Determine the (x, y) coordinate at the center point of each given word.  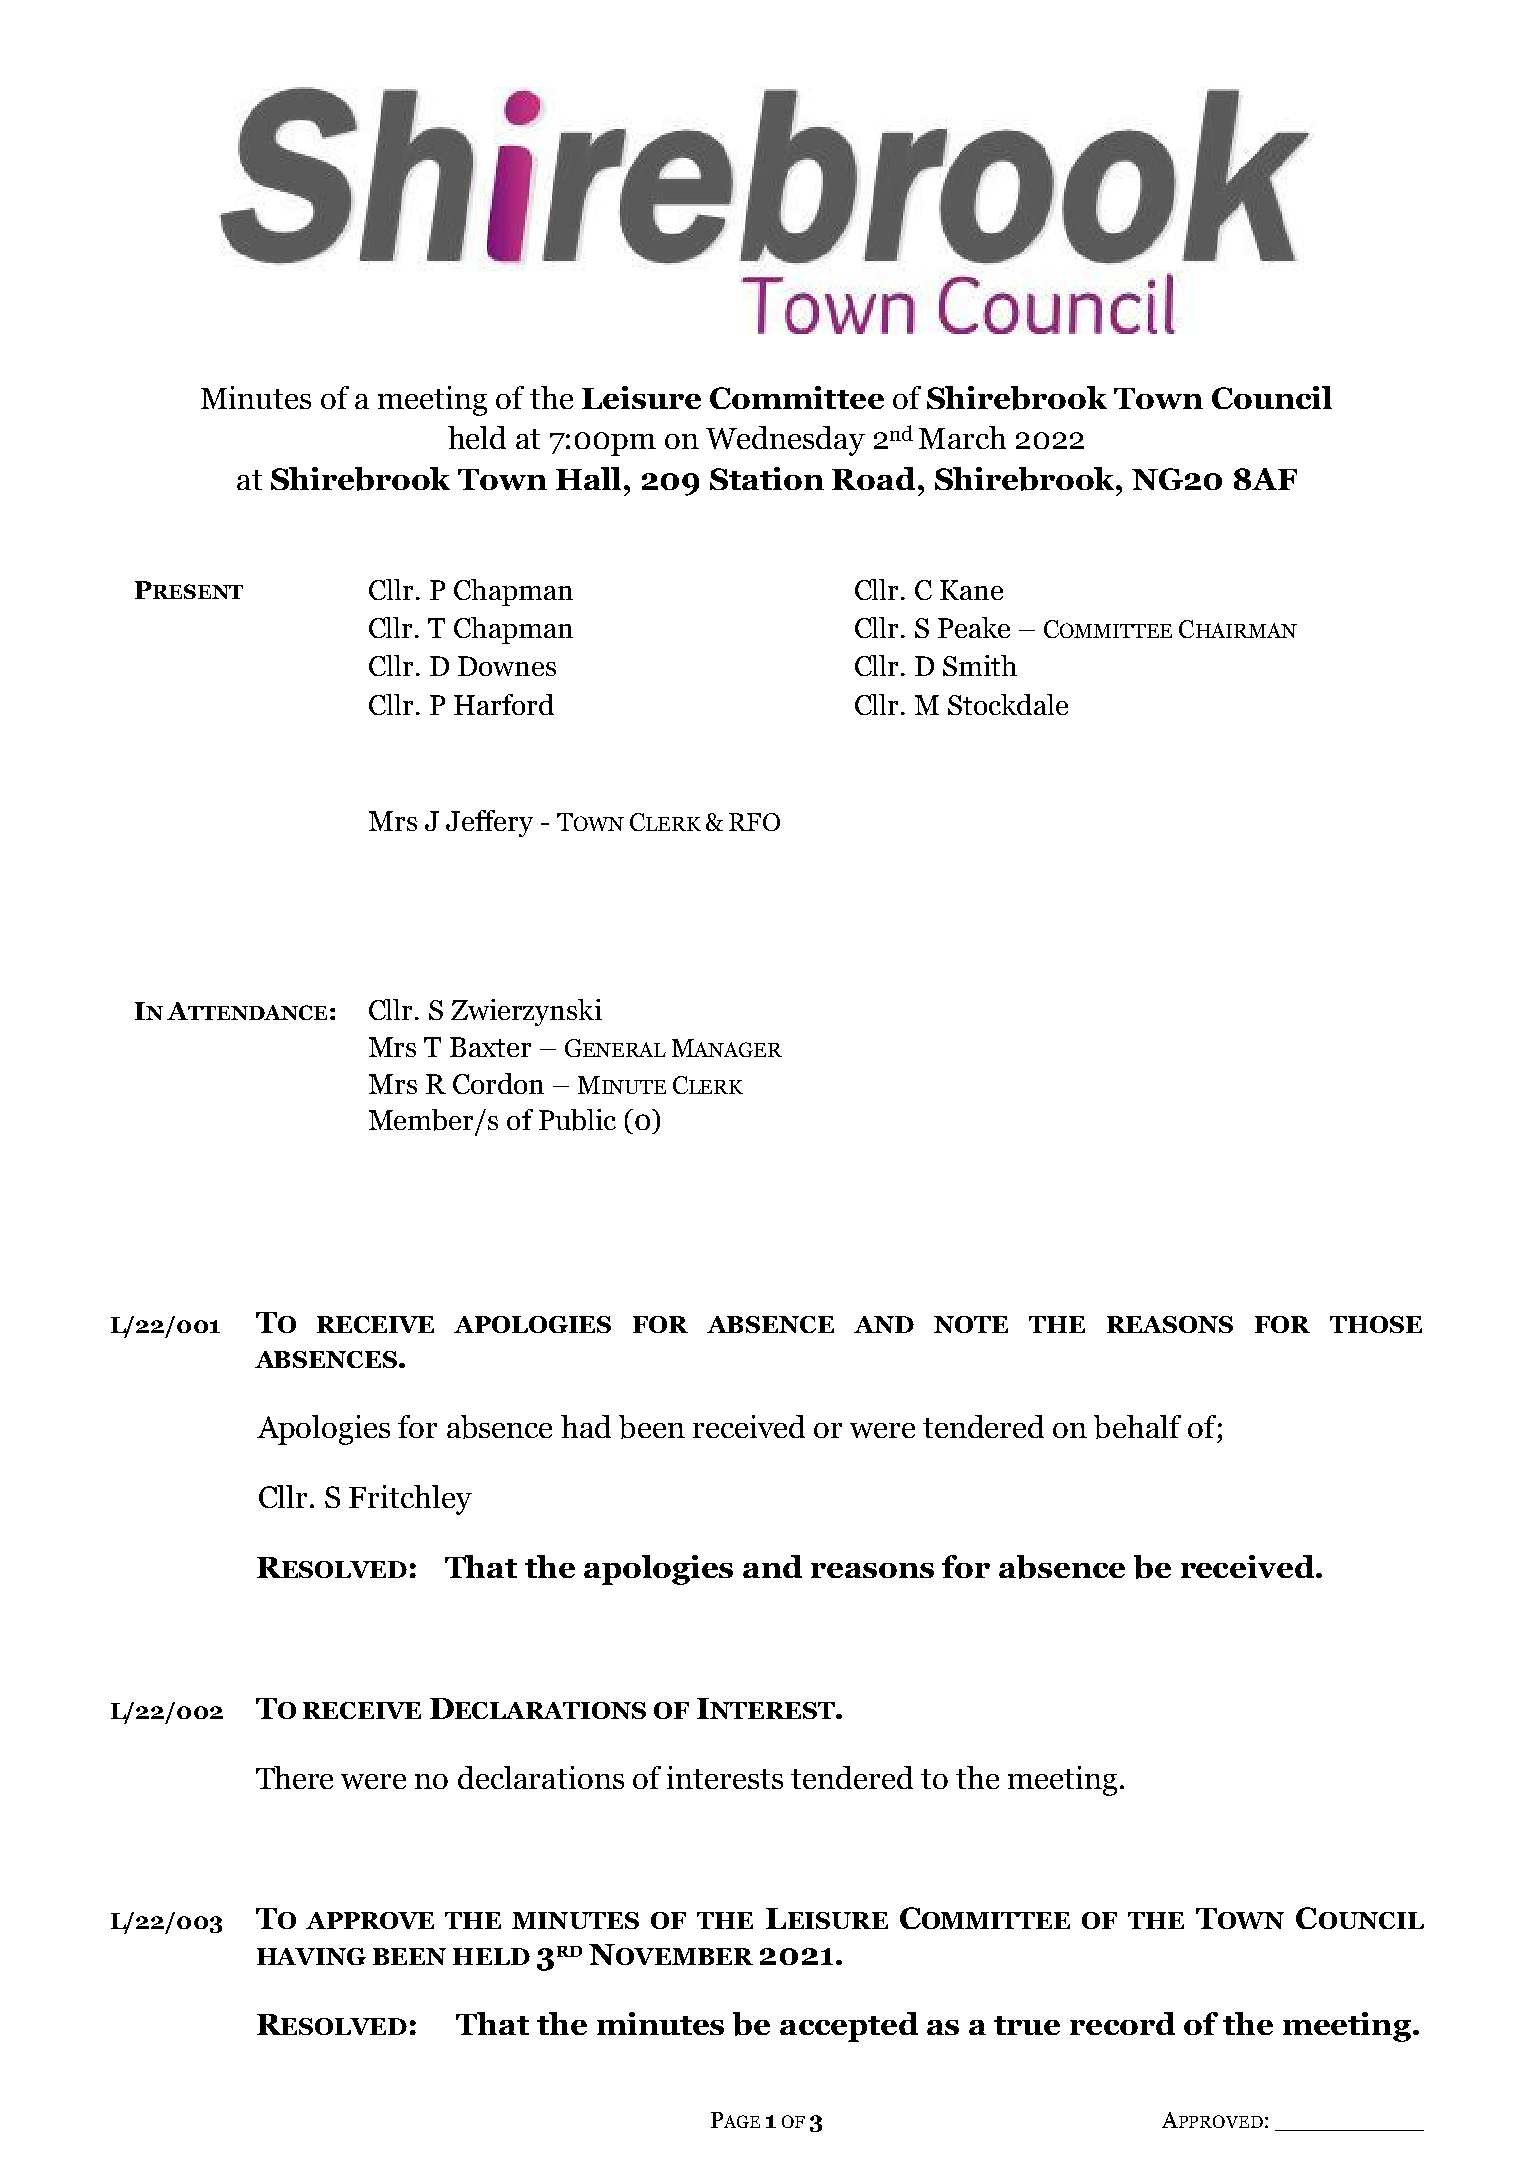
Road (873, 478)
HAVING (311, 1956)
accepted (849, 2027)
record (1122, 2023)
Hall (590, 478)
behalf (1137, 1427)
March (962, 437)
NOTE (971, 1324)
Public (577, 1120)
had (586, 1426)
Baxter (490, 1047)
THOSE (1376, 1324)
